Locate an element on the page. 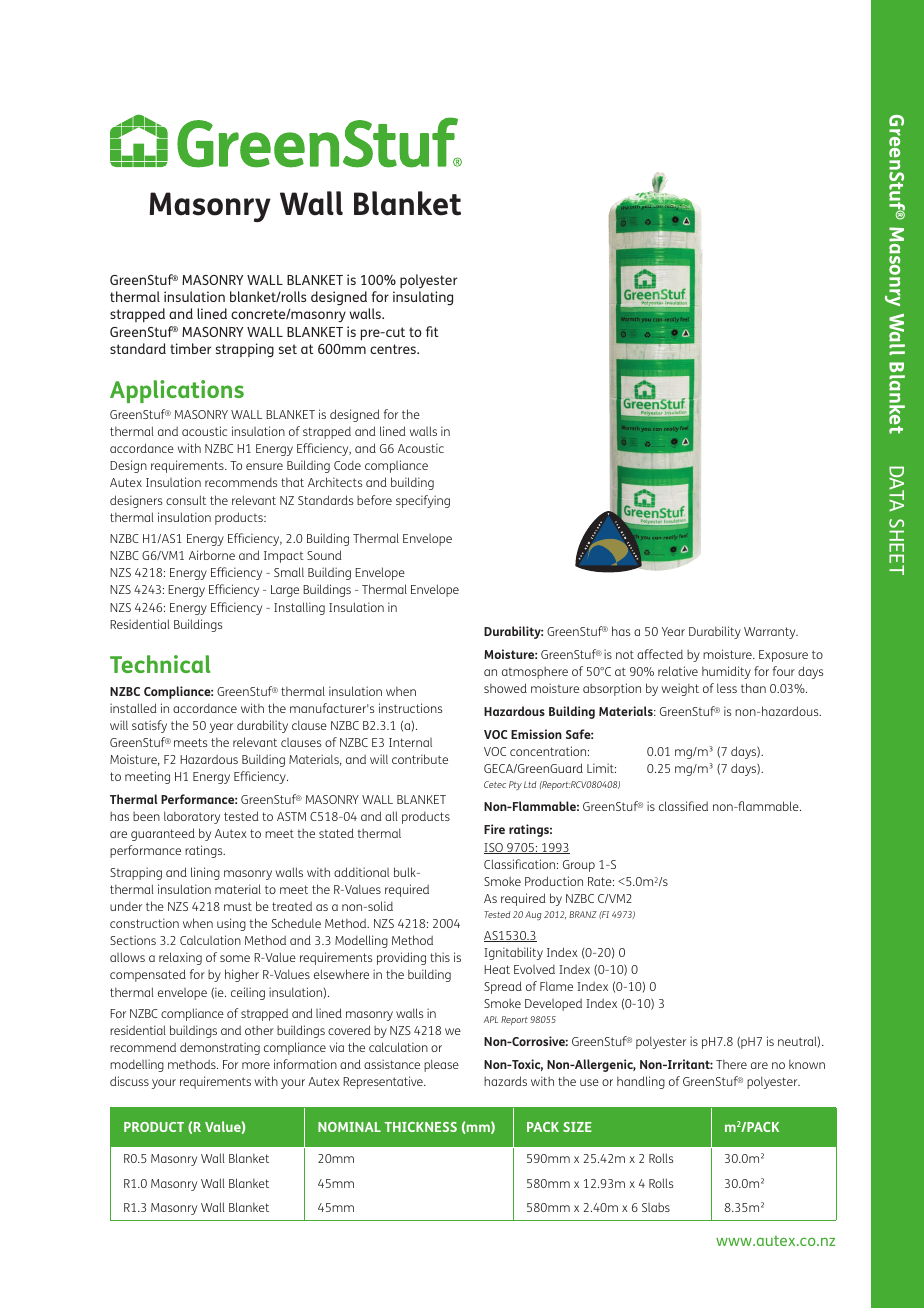  NOMINAL is located at coordinates (349, 1127).
